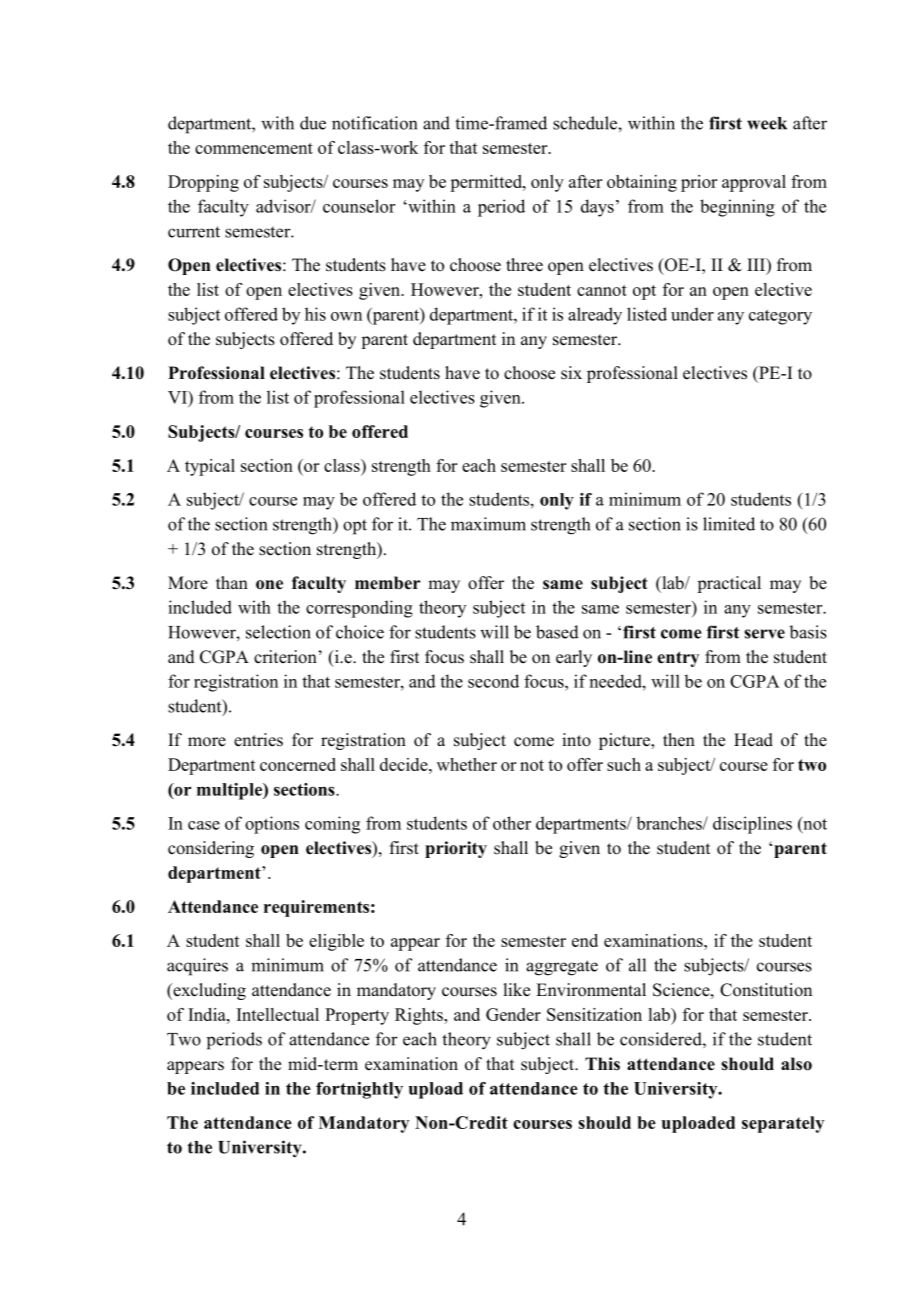 The height and width of the screenshot is (1308, 924). I want to click on based, so click(557, 632).
